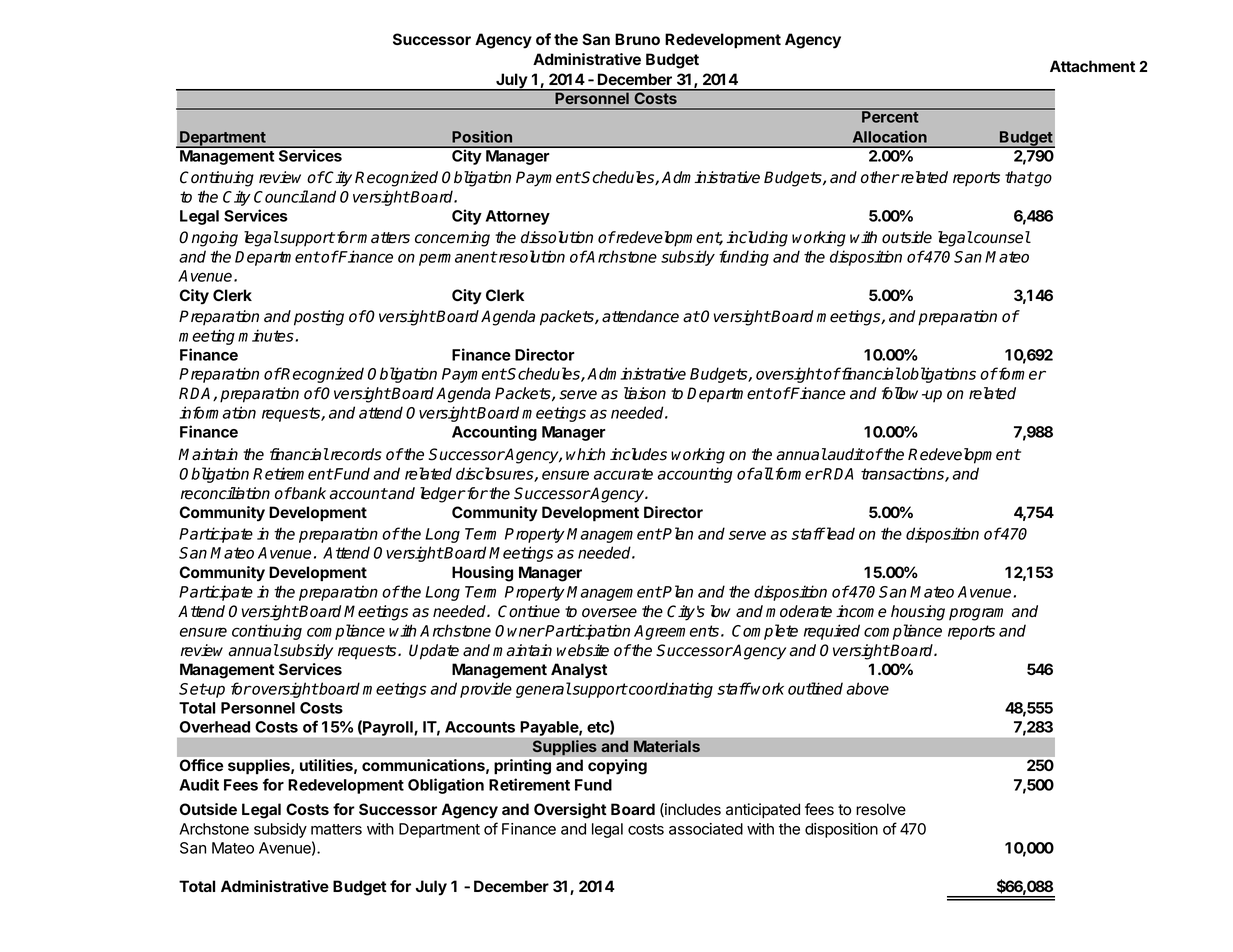 The width and height of the screenshot is (1233, 952). What do you see at coordinates (281, 196) in the screenshot?
I see `Council` at bounding box center [281, 196].
